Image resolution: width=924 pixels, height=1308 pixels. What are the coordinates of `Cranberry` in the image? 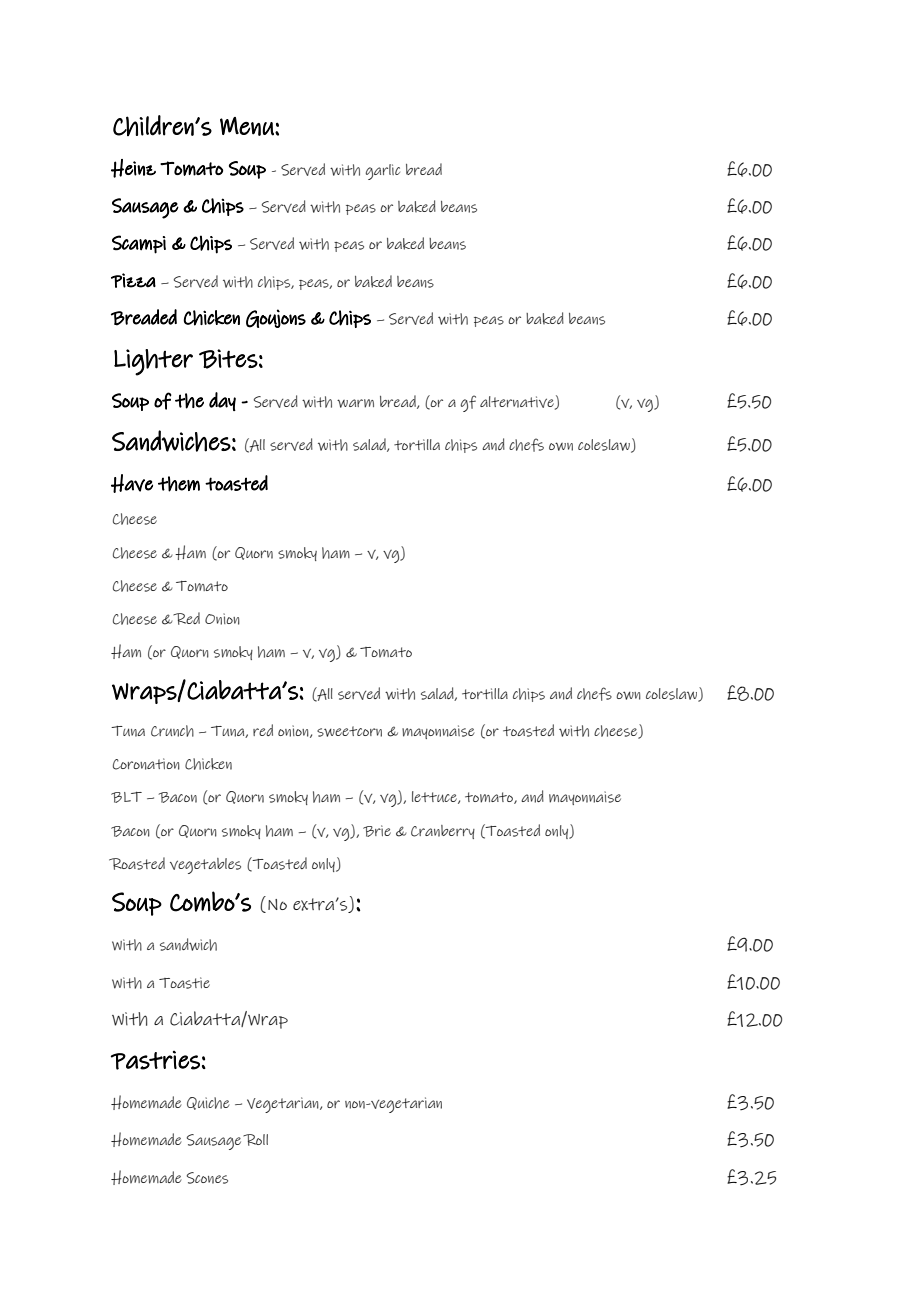 It's located at (443, 832).
